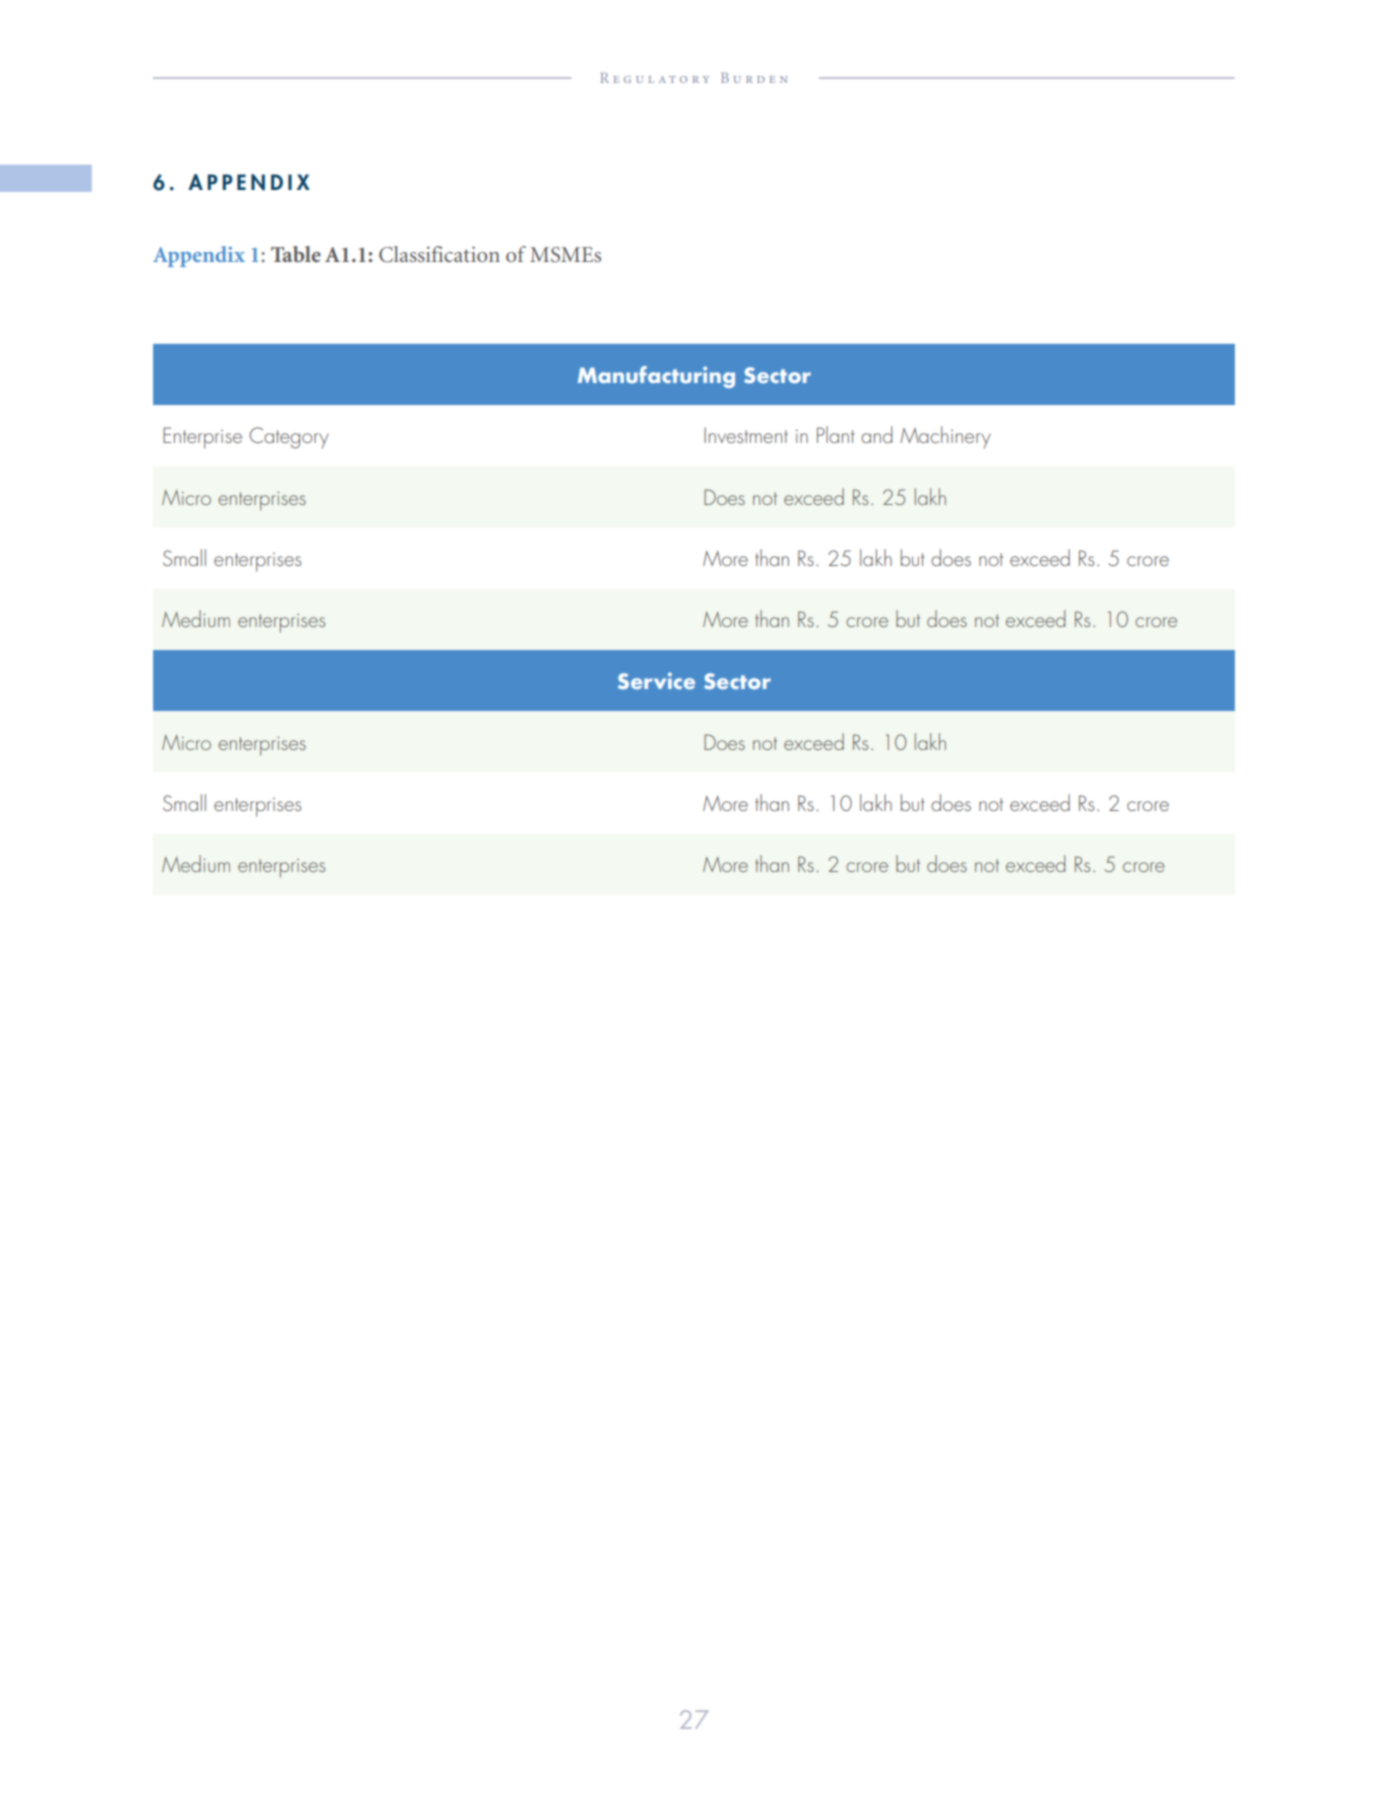 The image size is (1388, 1796). Describe the element at coordinates (945, 437) in the page. I see `Machinery` at that location.
